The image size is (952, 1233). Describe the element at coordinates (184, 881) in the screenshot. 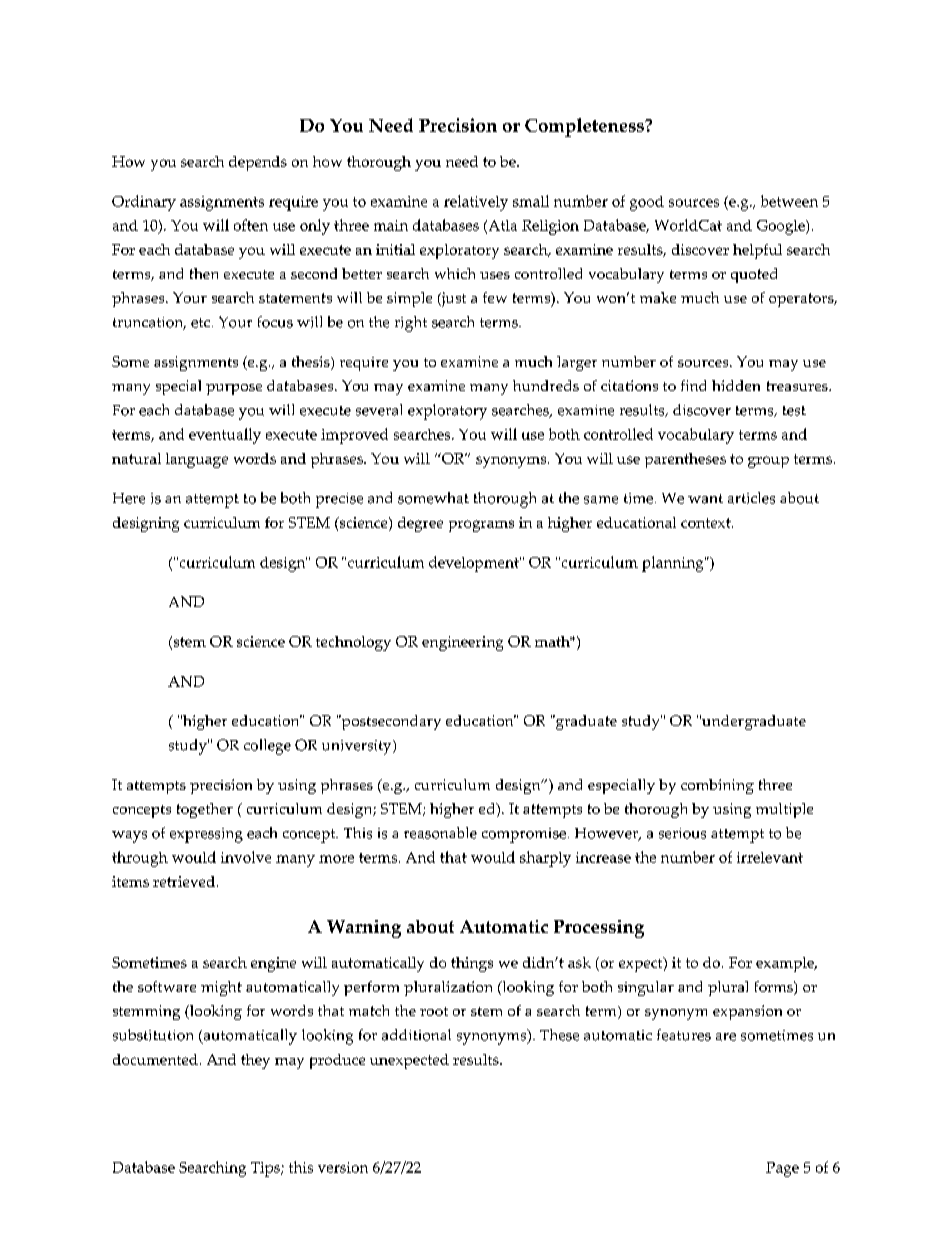

I see `retrieved` at that location.
